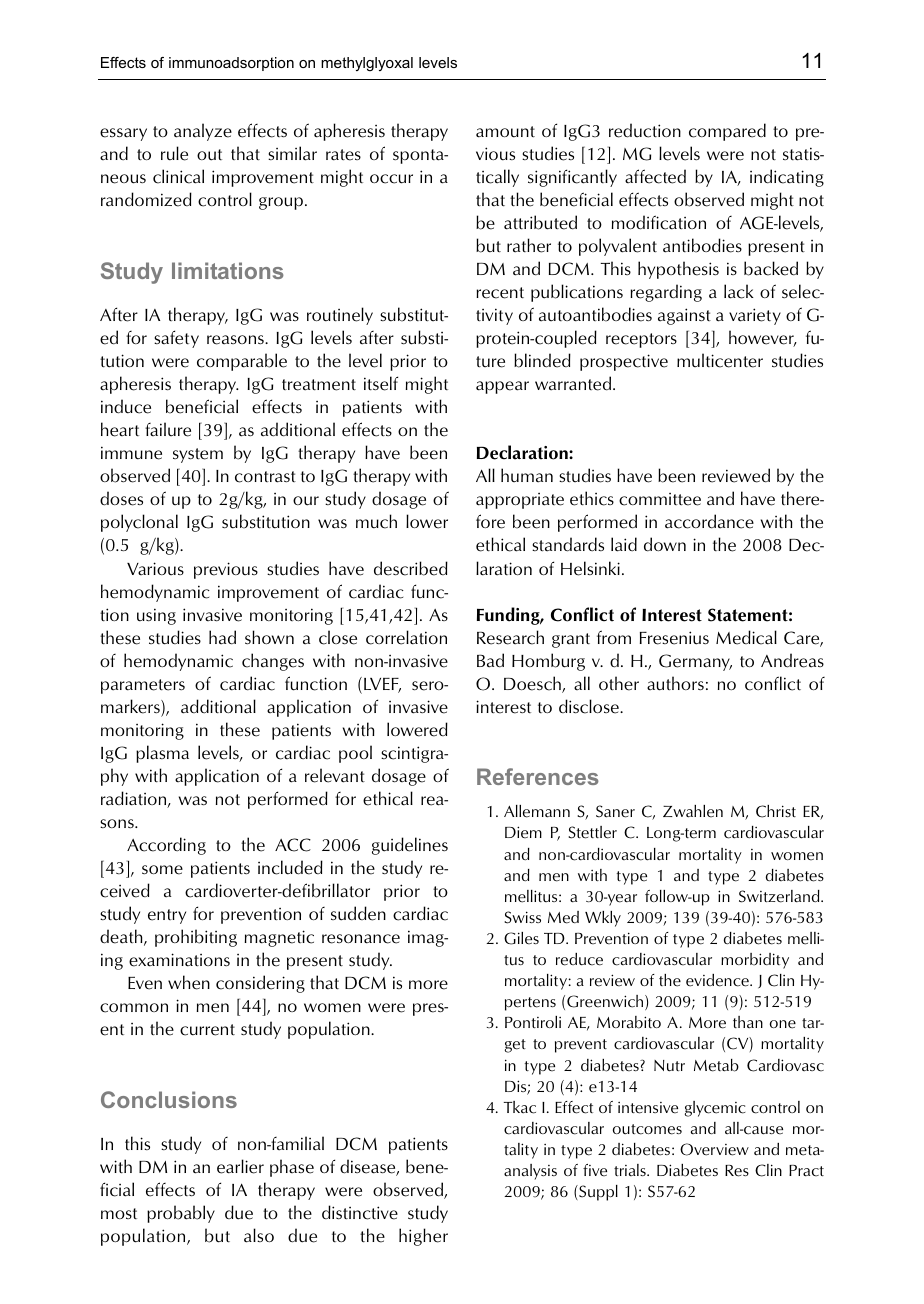 This image has width=924, height=1304. Describe the element at coordinates (718, 980) in the image. I see `evidence` at that location.
